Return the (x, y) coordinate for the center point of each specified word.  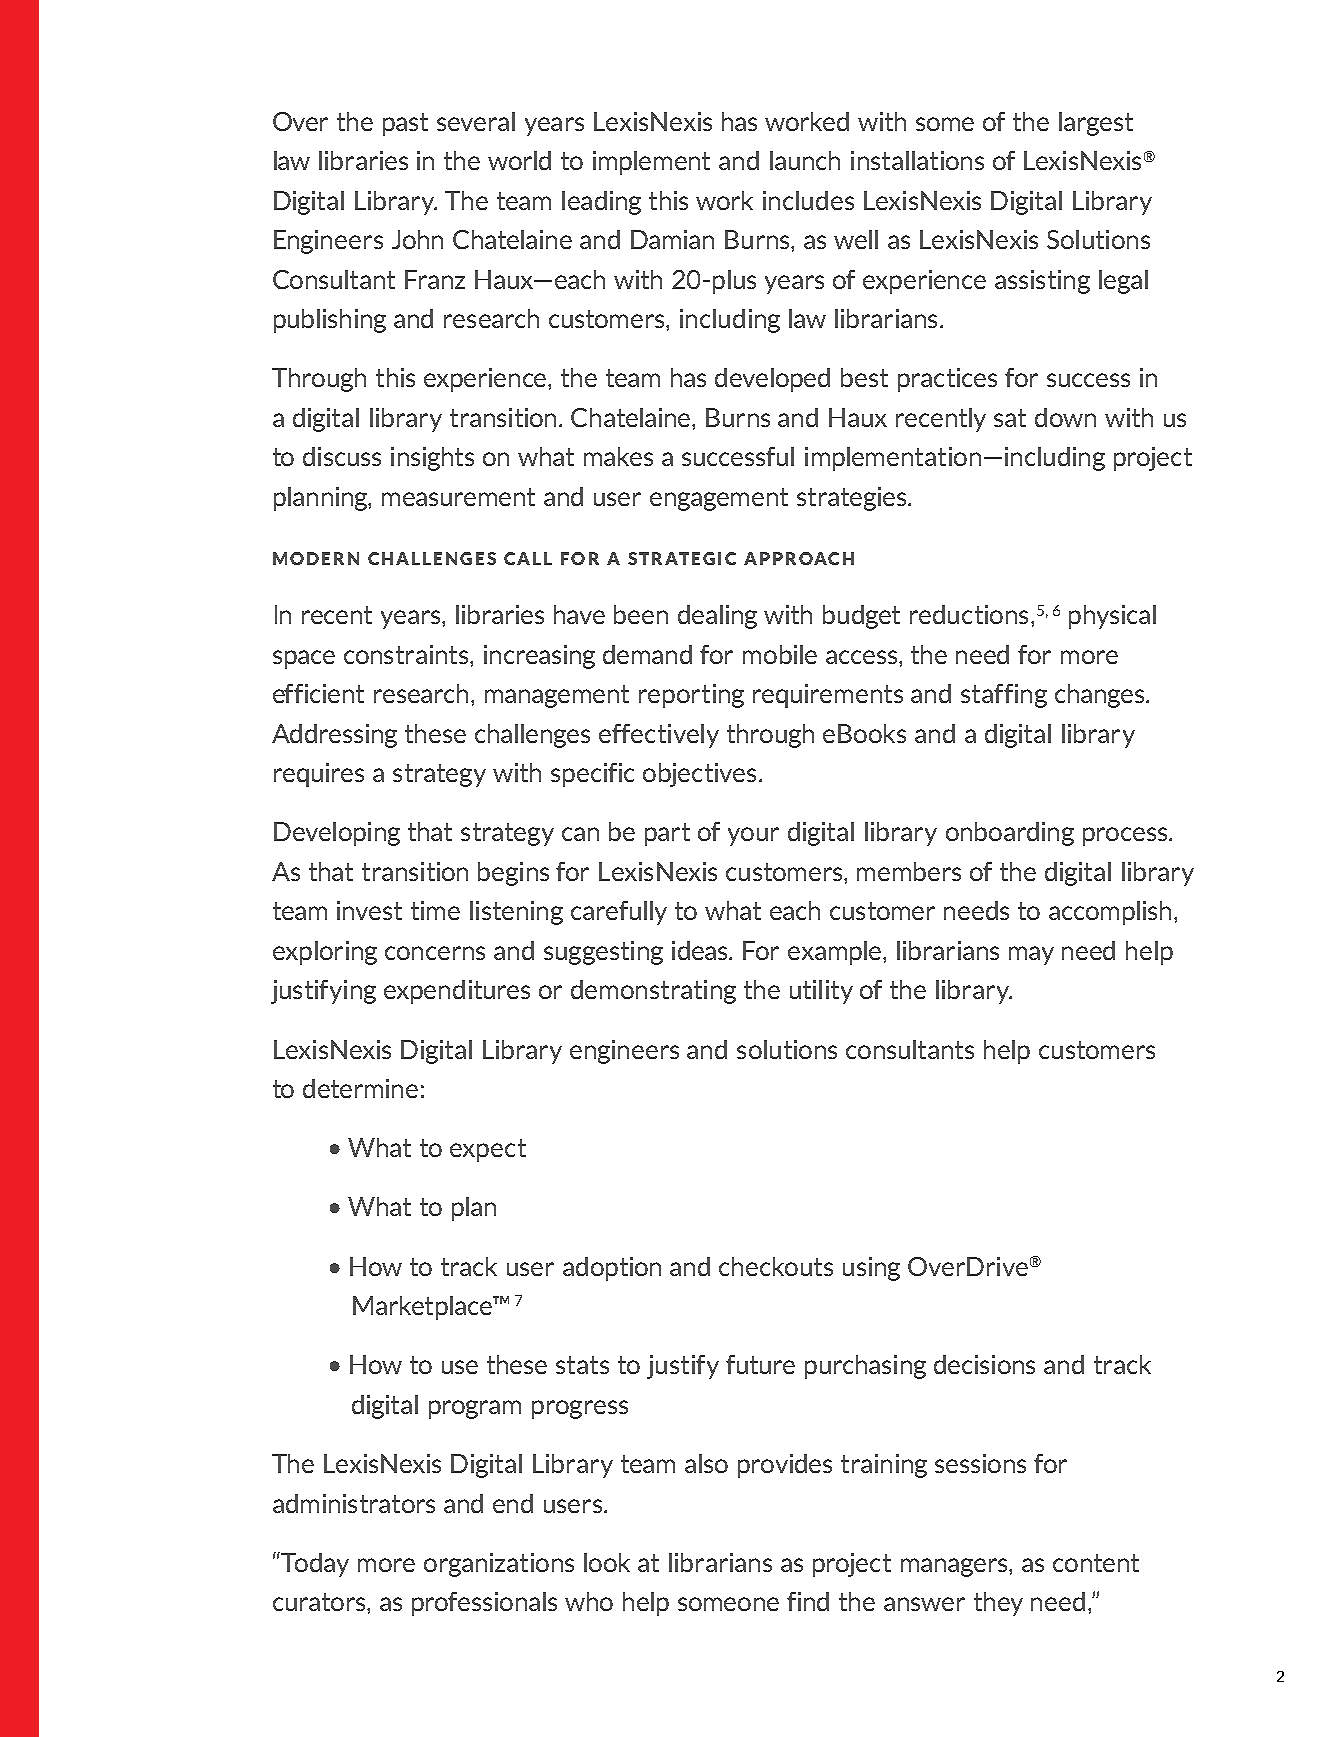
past (405, 124)
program (475, 1409)
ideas (701, 950)
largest (1096, 124)
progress (580, 1409)
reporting (691, 696)
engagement (719, 499)
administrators (354, 1503)
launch (805, 160)
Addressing (334, 736)
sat (1010, 418)
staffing (1004, 696)
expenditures (457, 992)
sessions (980, 1463)
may (1031, 955)
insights (432, 459)
